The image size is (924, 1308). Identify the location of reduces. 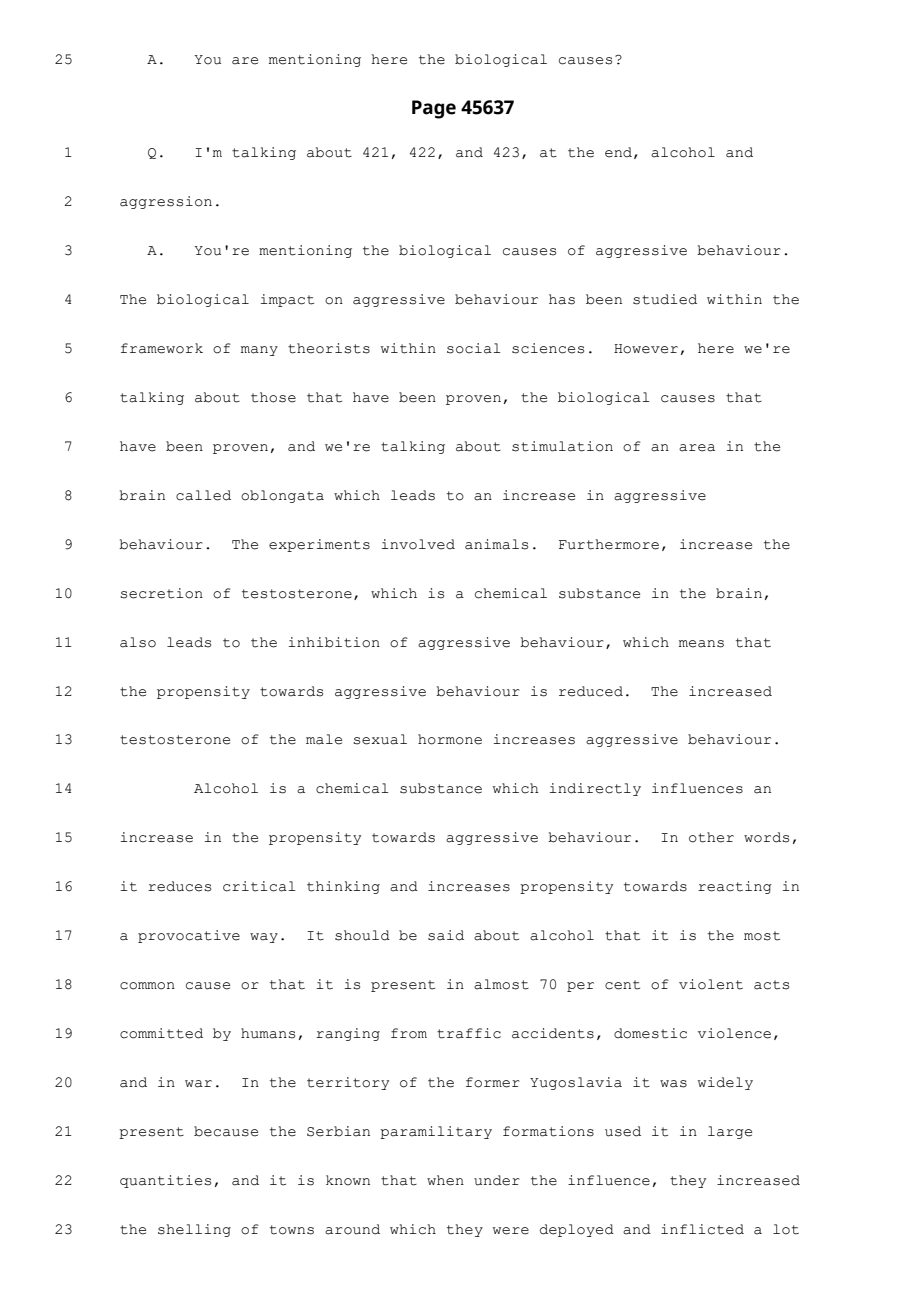
(179, 886).
